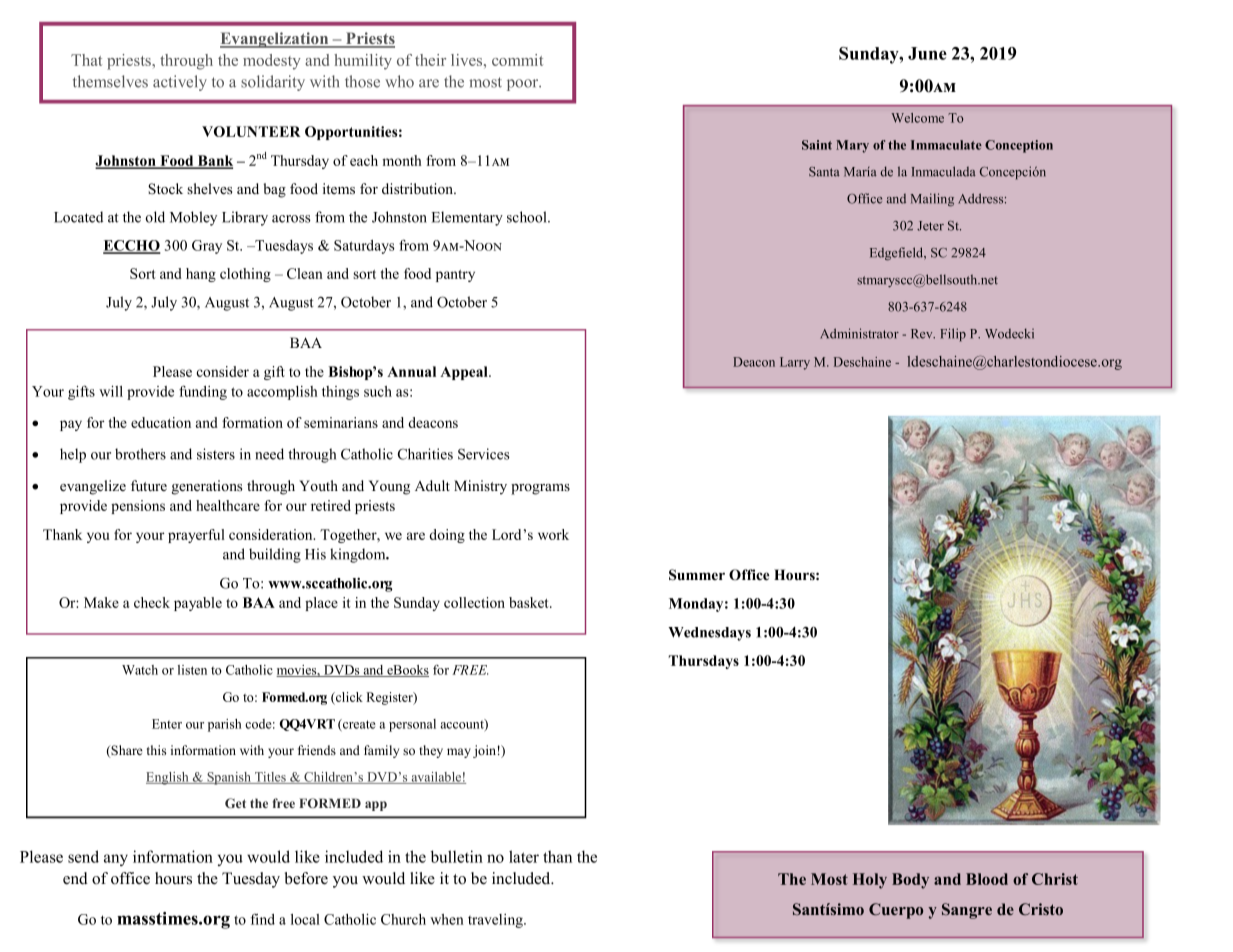 Image resolution: width=1233 pixels, height=952 pixels. Describe the element at coordinates (207, 487) in the page. I see `generations` at that location.
